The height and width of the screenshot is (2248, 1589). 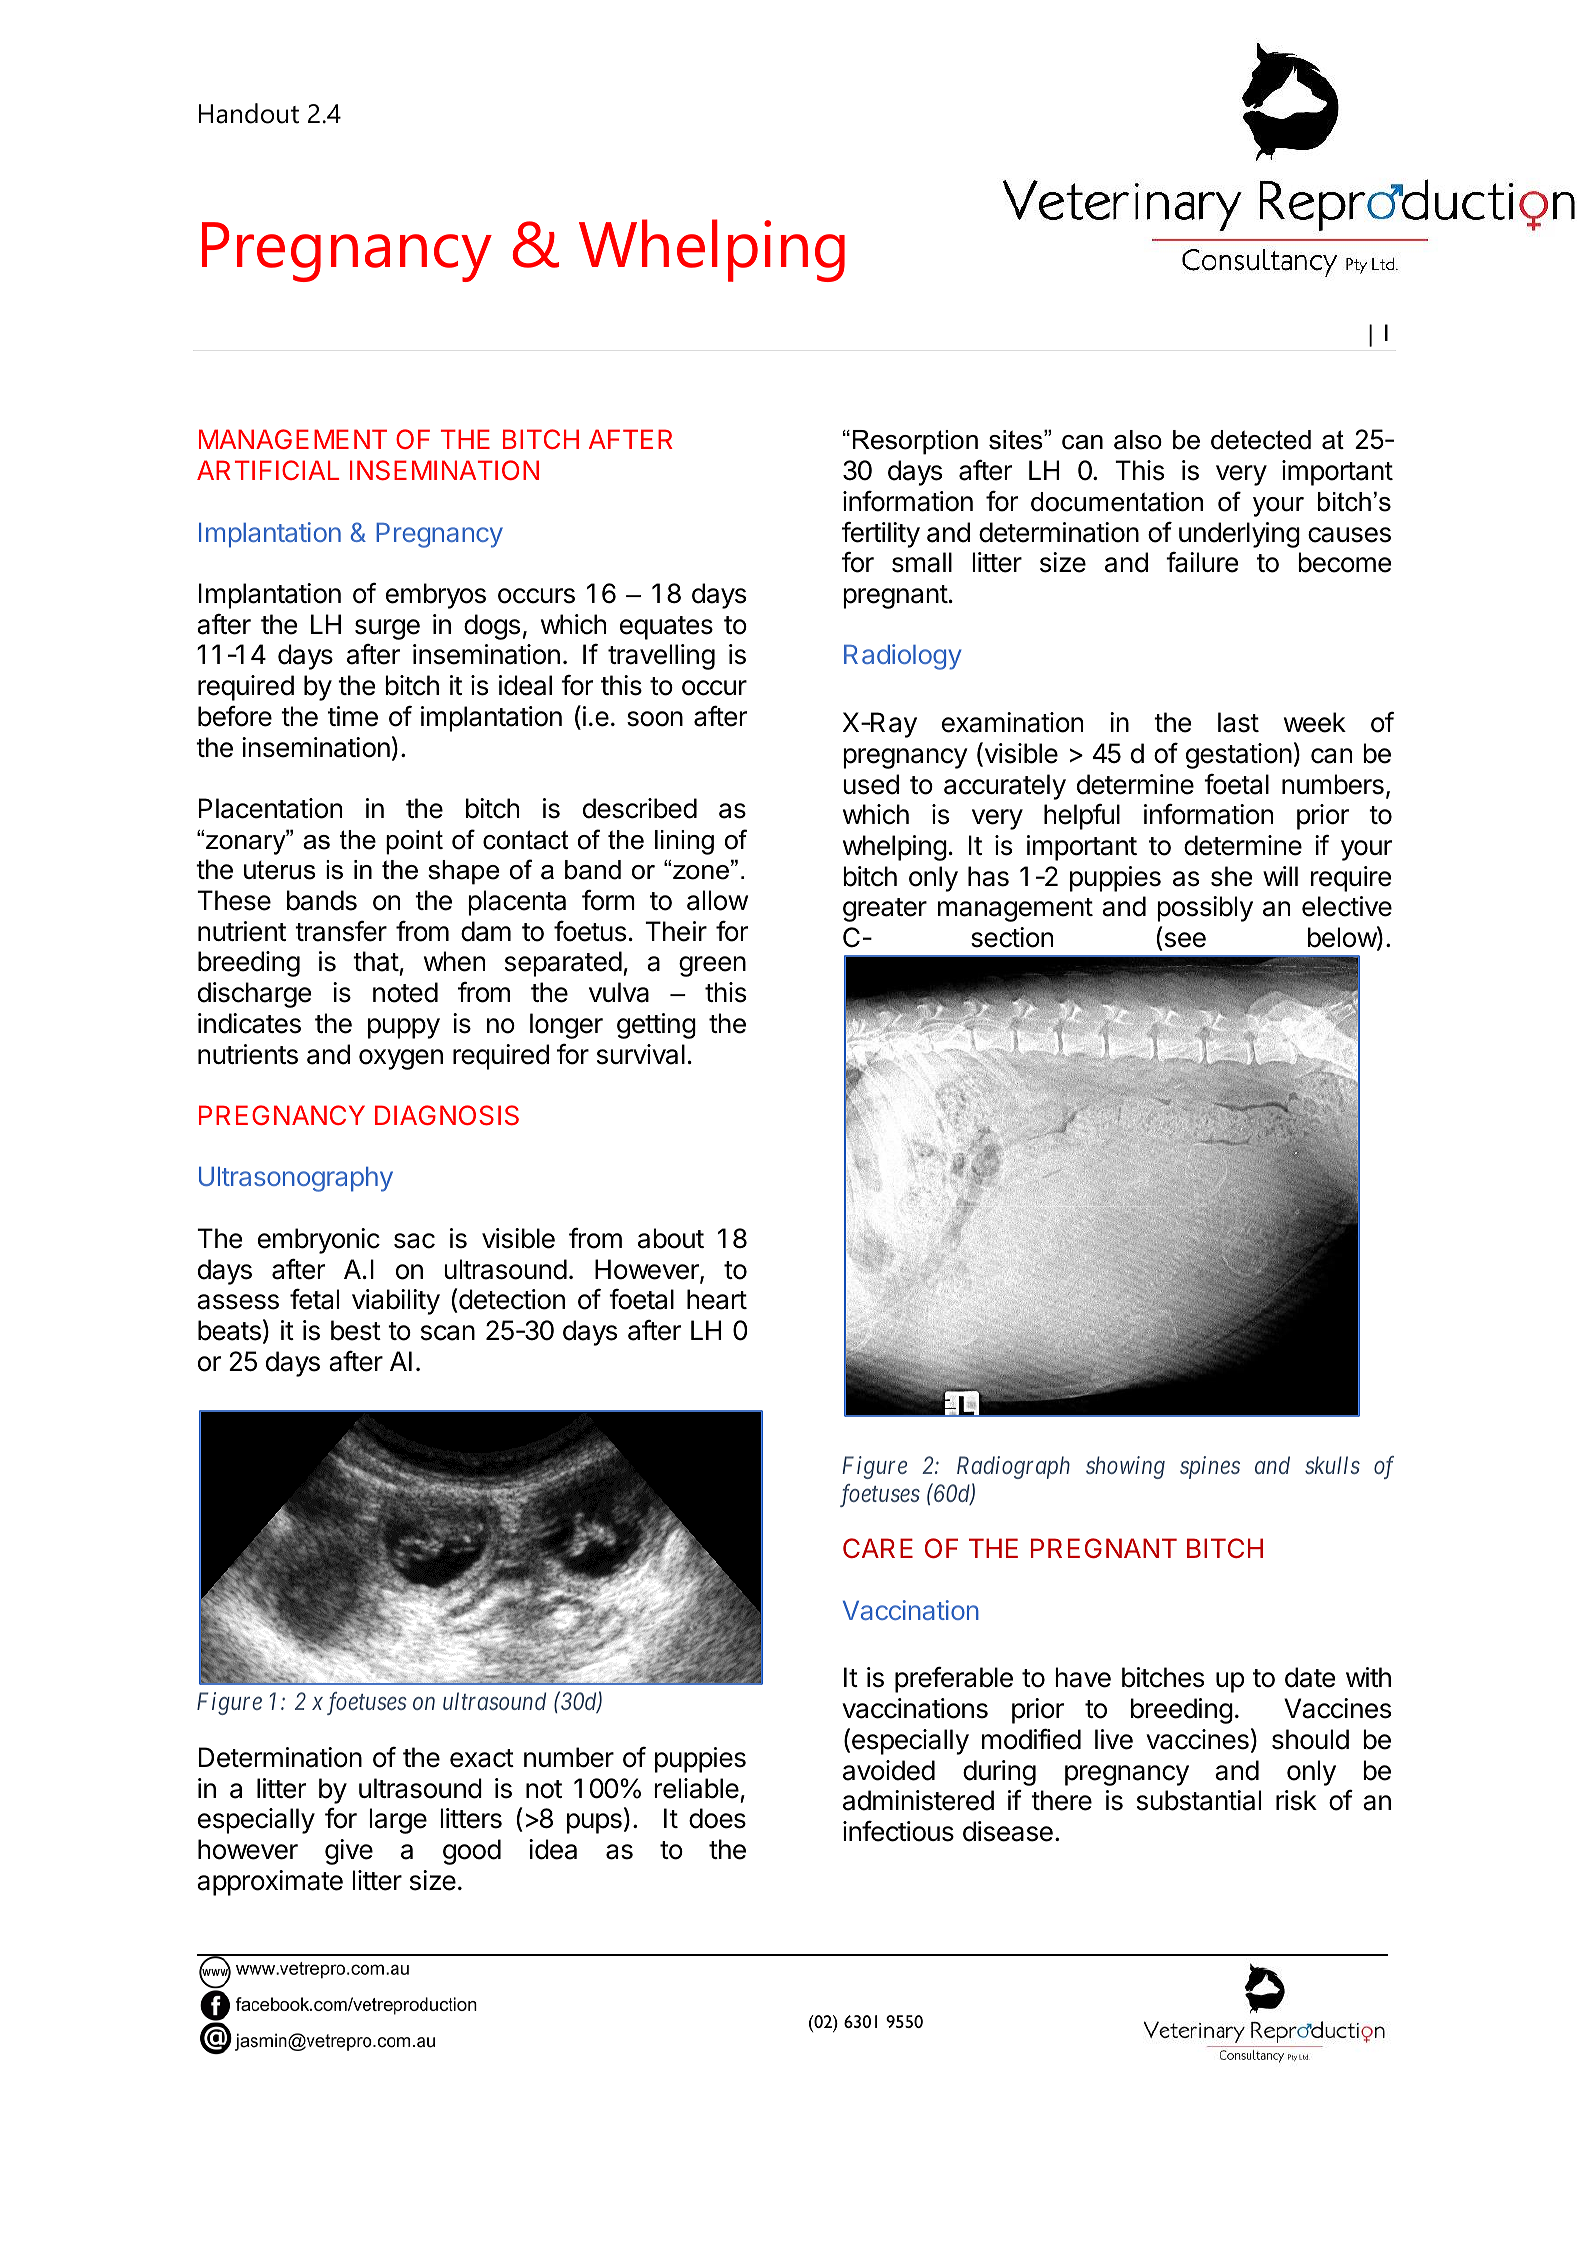 What do you see at coordinates (249, 113) in the screenshot?
I see `Handout` at bounding box center [249, 113].
